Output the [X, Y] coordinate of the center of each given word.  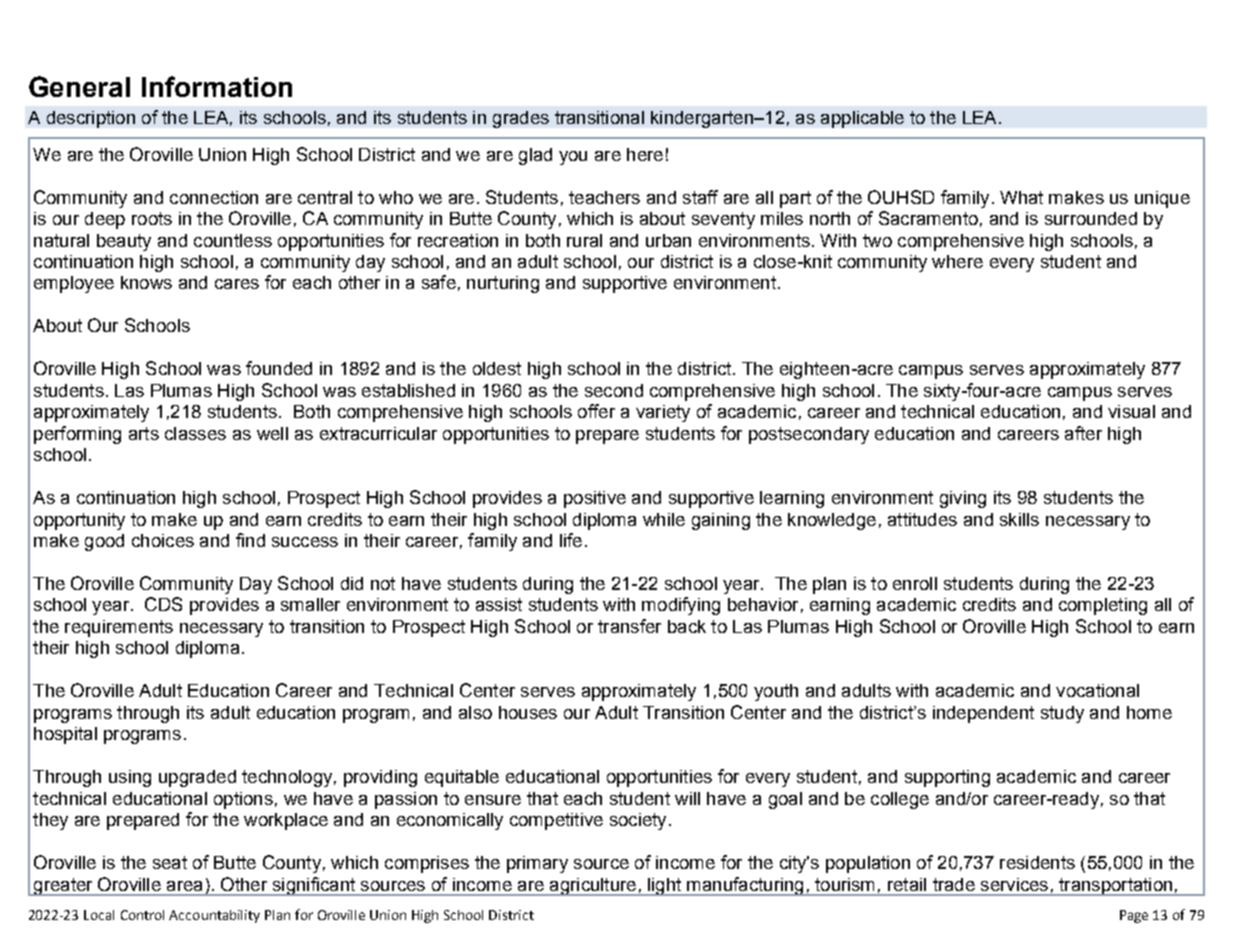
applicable [862, 119]
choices [163, 540]
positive [595, 499]
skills [1019, 519]
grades [521, 119]
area [184, 886]
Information [217, 86]
